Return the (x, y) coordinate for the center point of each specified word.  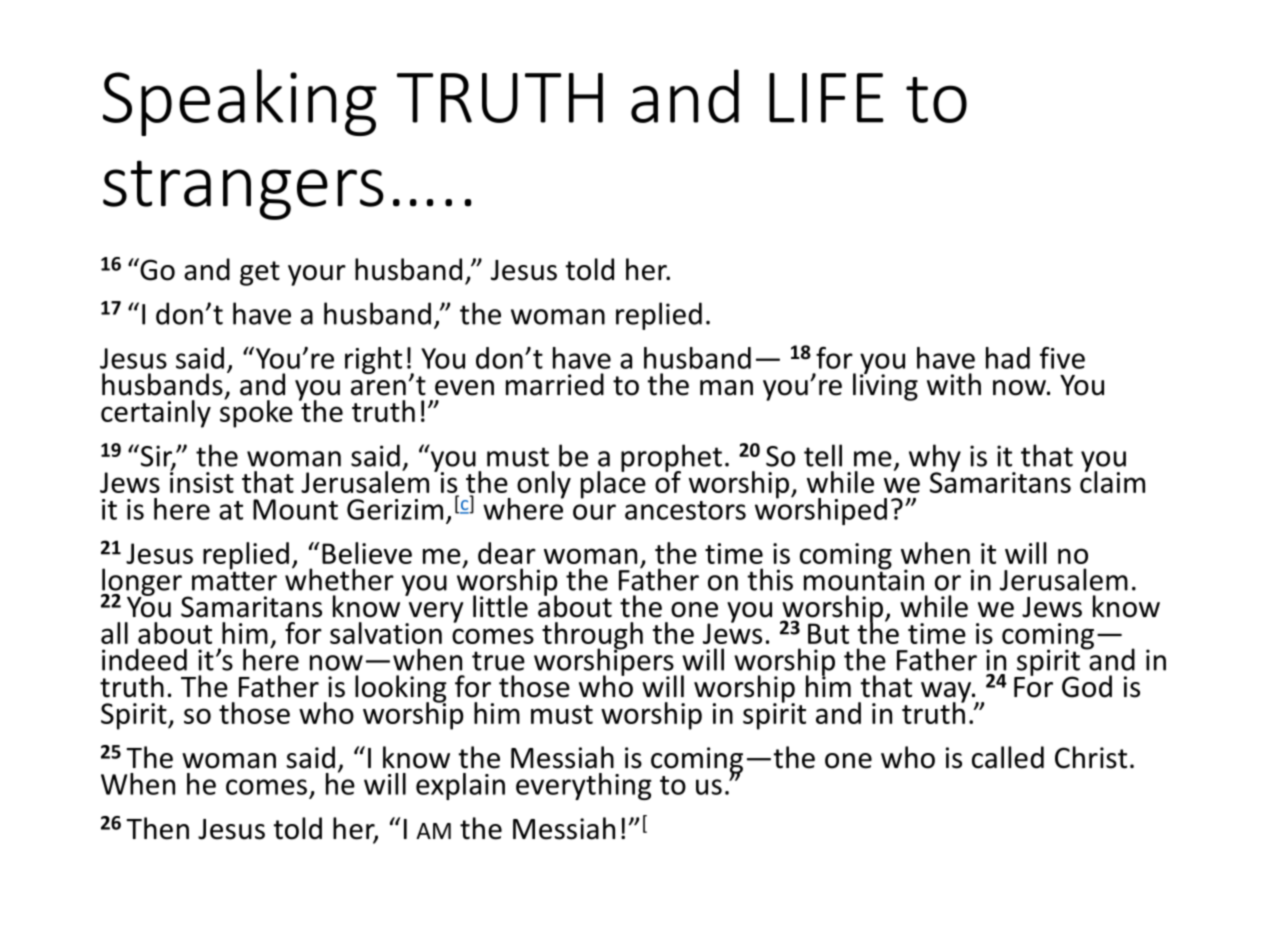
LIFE (826, 98)
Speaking (240, 102)
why (935, 459)
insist (202, 481)
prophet (671, 459)
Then (157, 828)
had (1008, 358)
